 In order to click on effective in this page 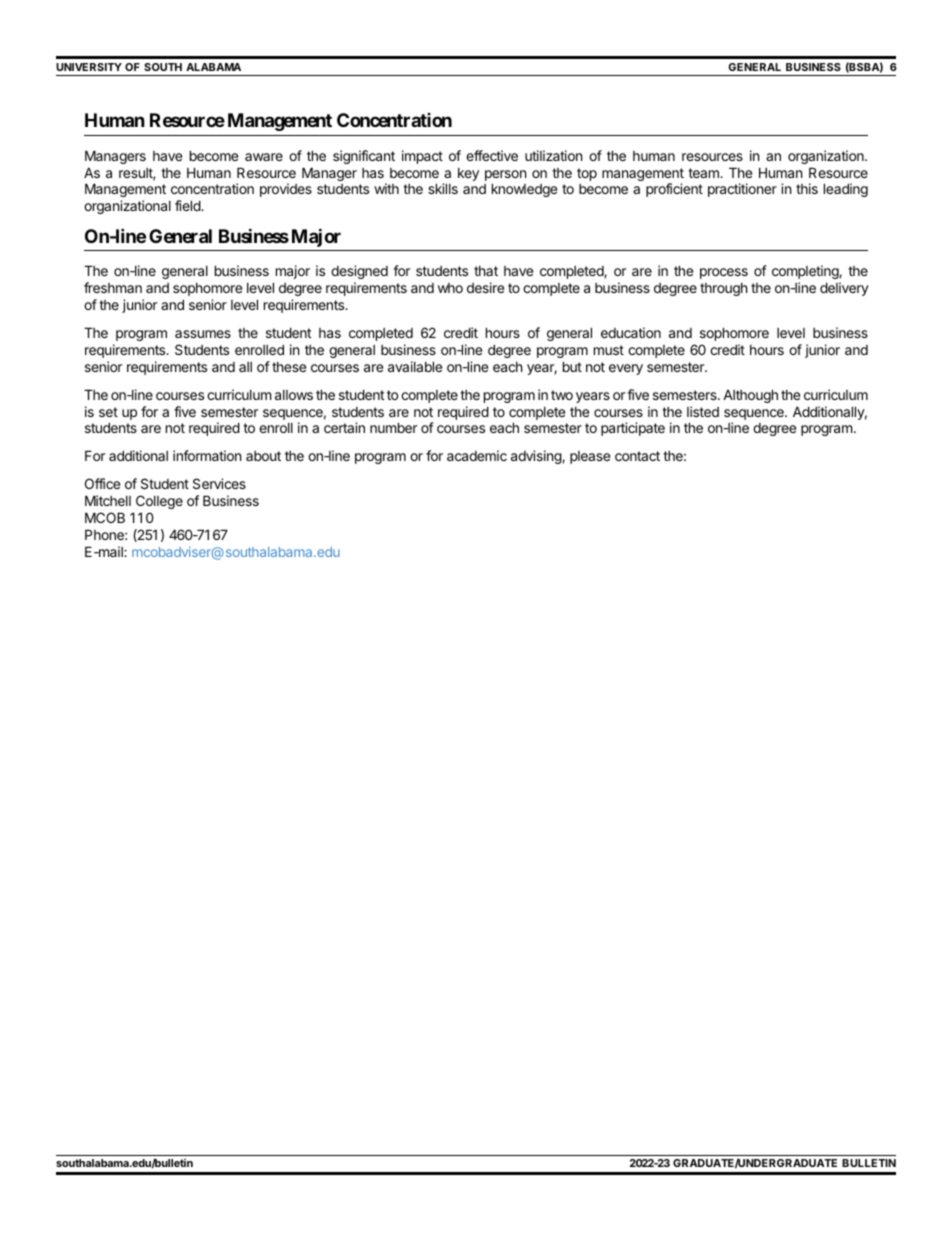, I will do `click(492, 155)`.
